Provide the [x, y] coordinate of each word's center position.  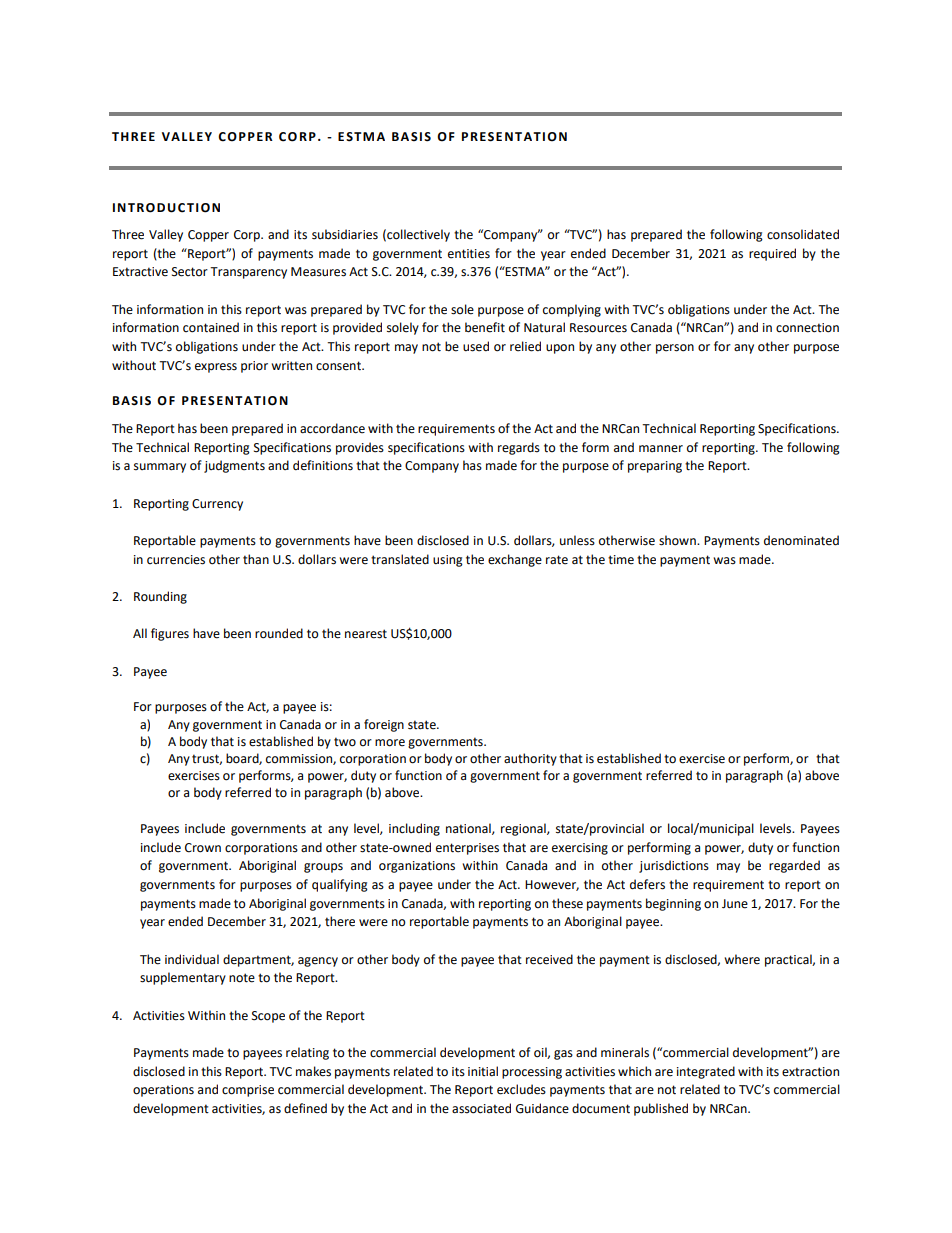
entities [469, 254]
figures [170, 634]
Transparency [248, 273]
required [772, 254]
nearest [366, 634]
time [621, 560]
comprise [248, 1091]
